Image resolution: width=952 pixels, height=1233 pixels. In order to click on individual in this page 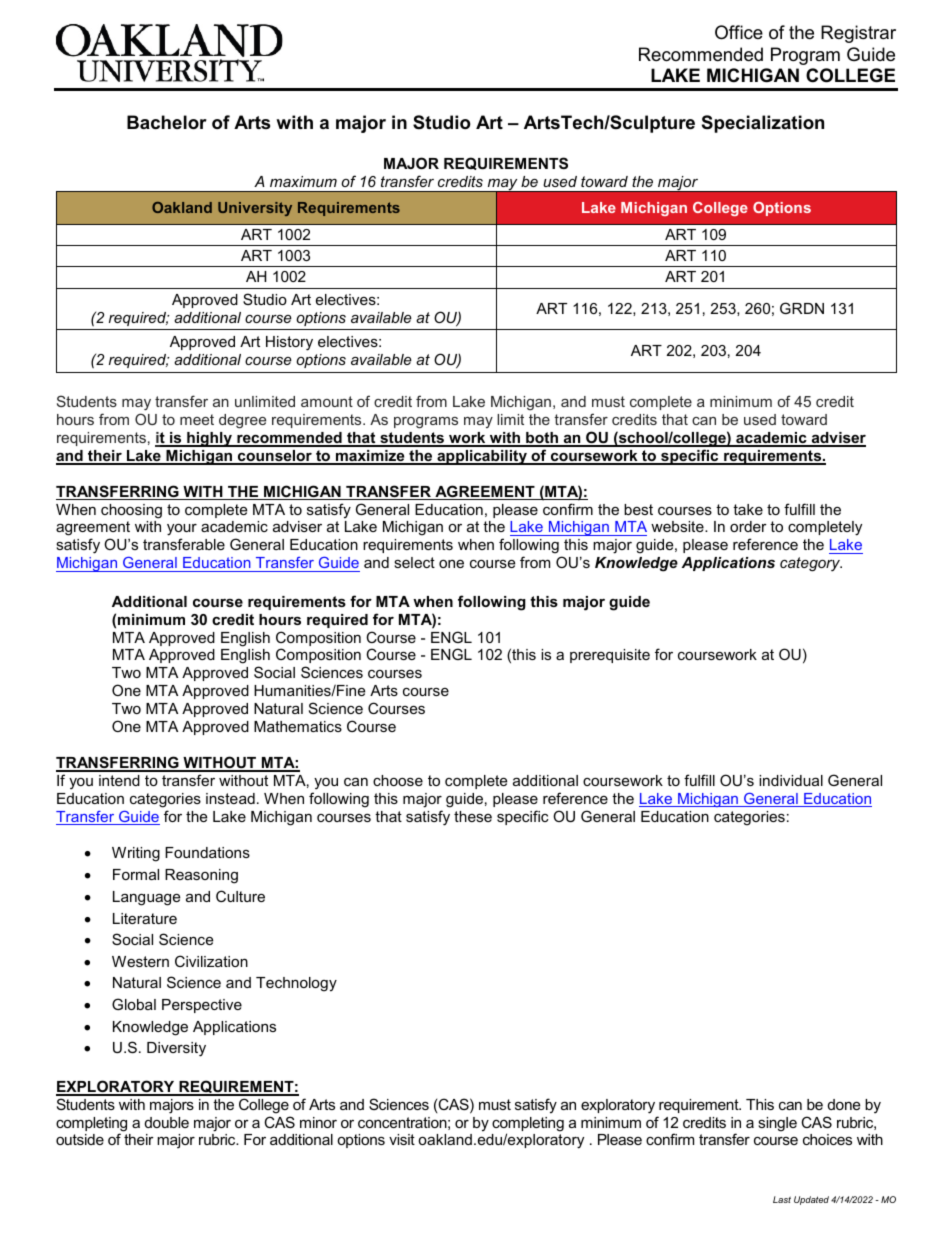, I will do `click(791, 780)`.
